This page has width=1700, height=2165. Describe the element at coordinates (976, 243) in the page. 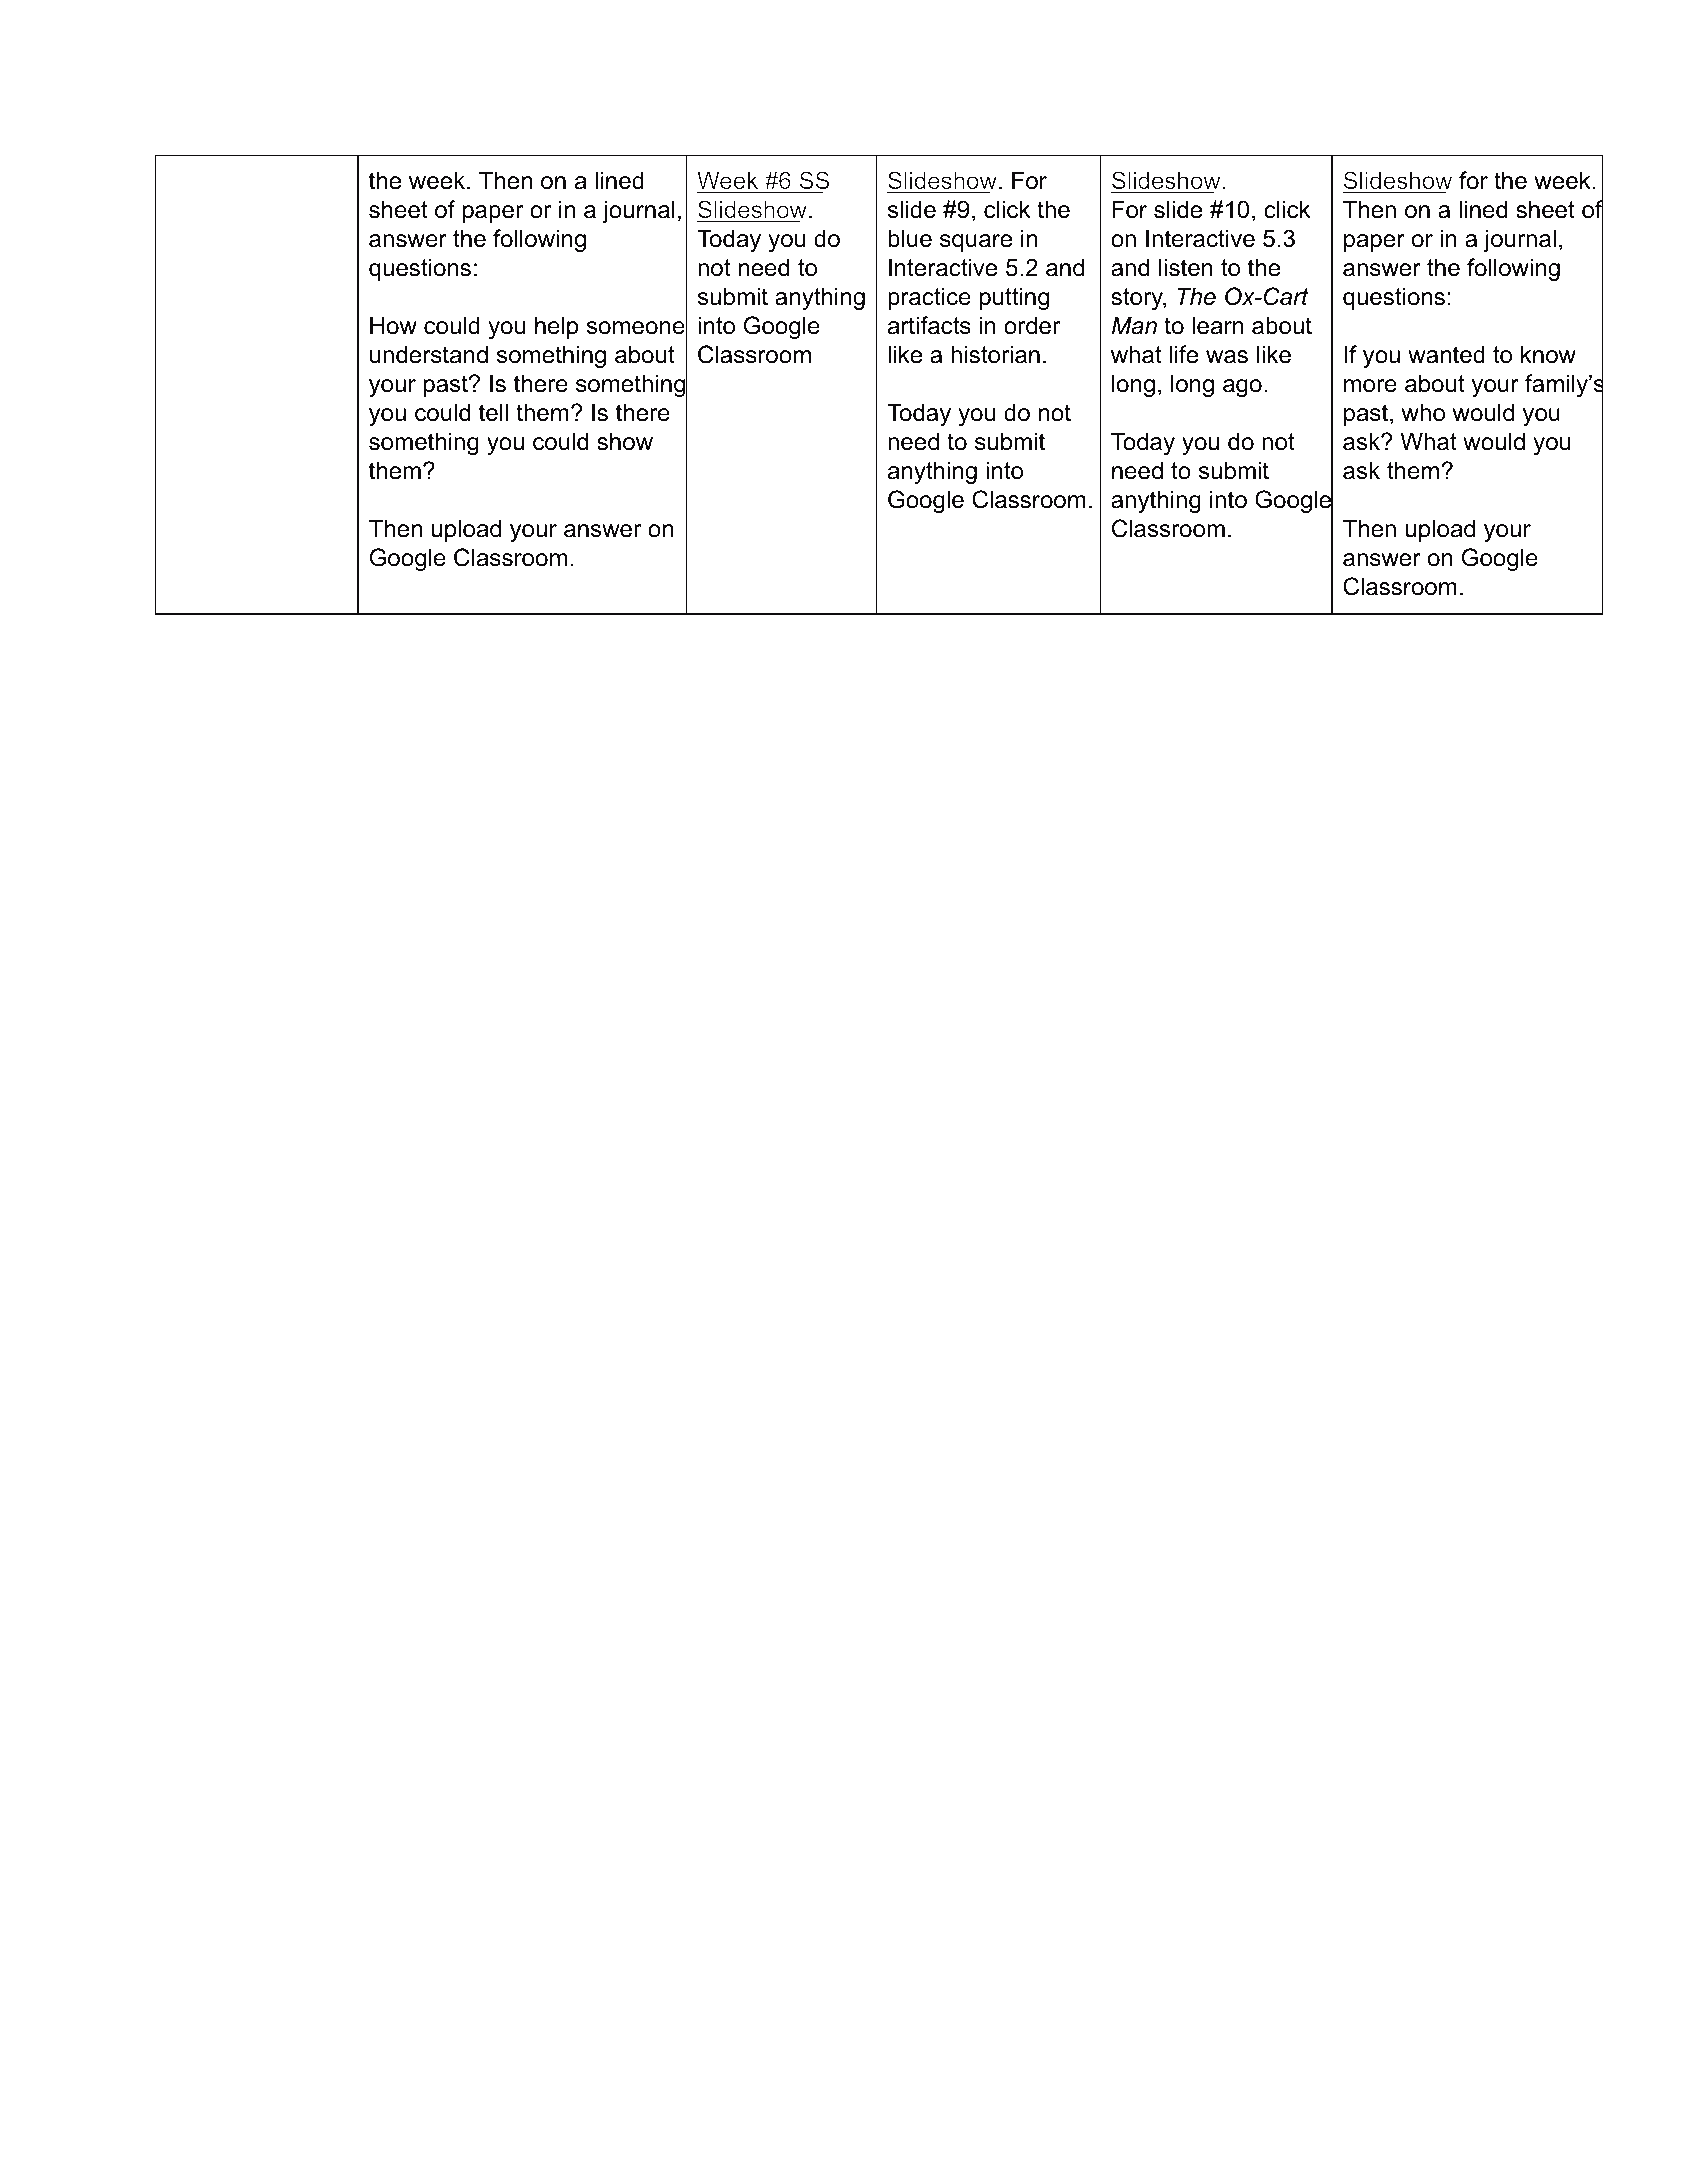

I see `square` at that location.
